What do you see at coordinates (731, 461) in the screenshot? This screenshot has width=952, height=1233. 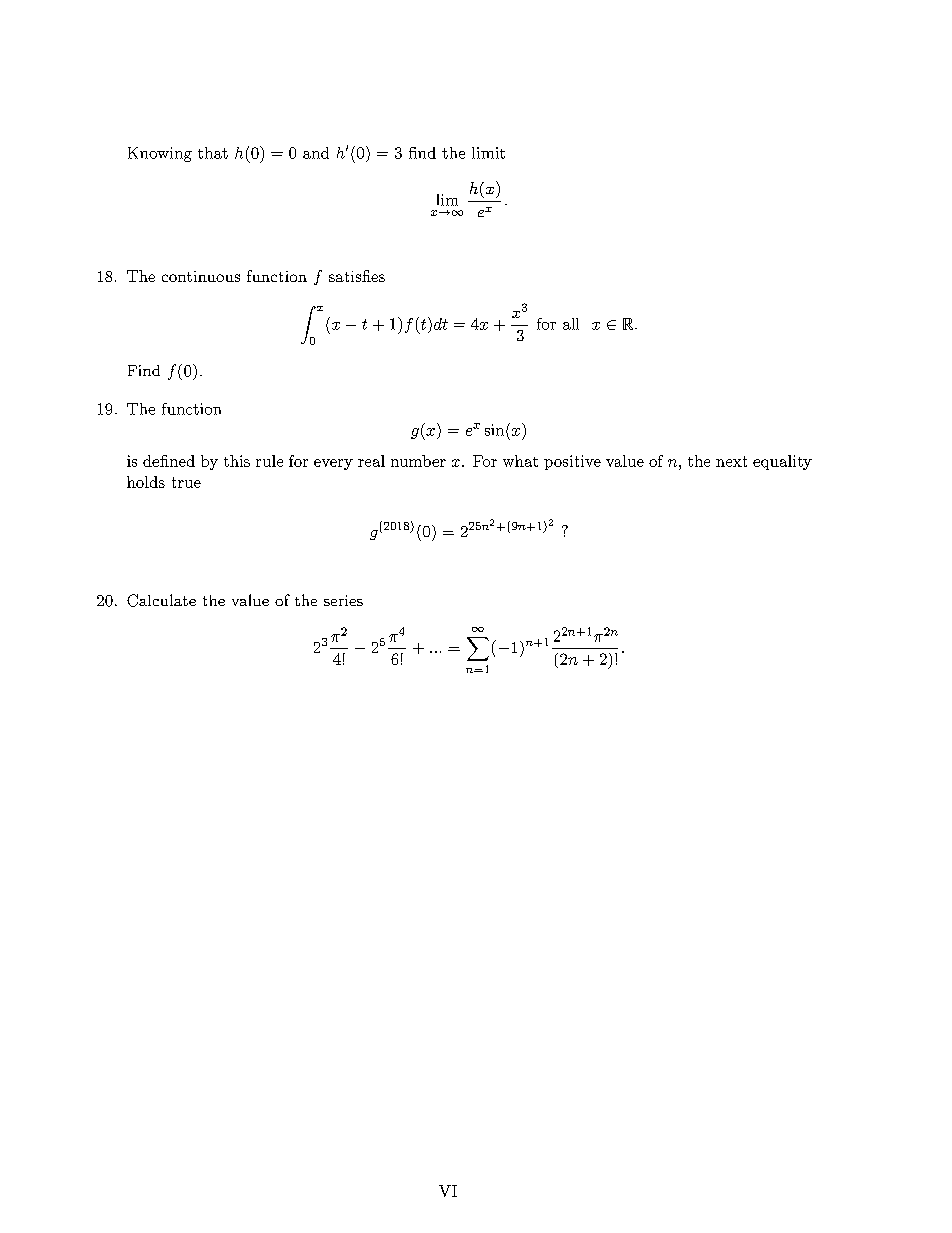 I see `next` at bounding box center [731, 461].
